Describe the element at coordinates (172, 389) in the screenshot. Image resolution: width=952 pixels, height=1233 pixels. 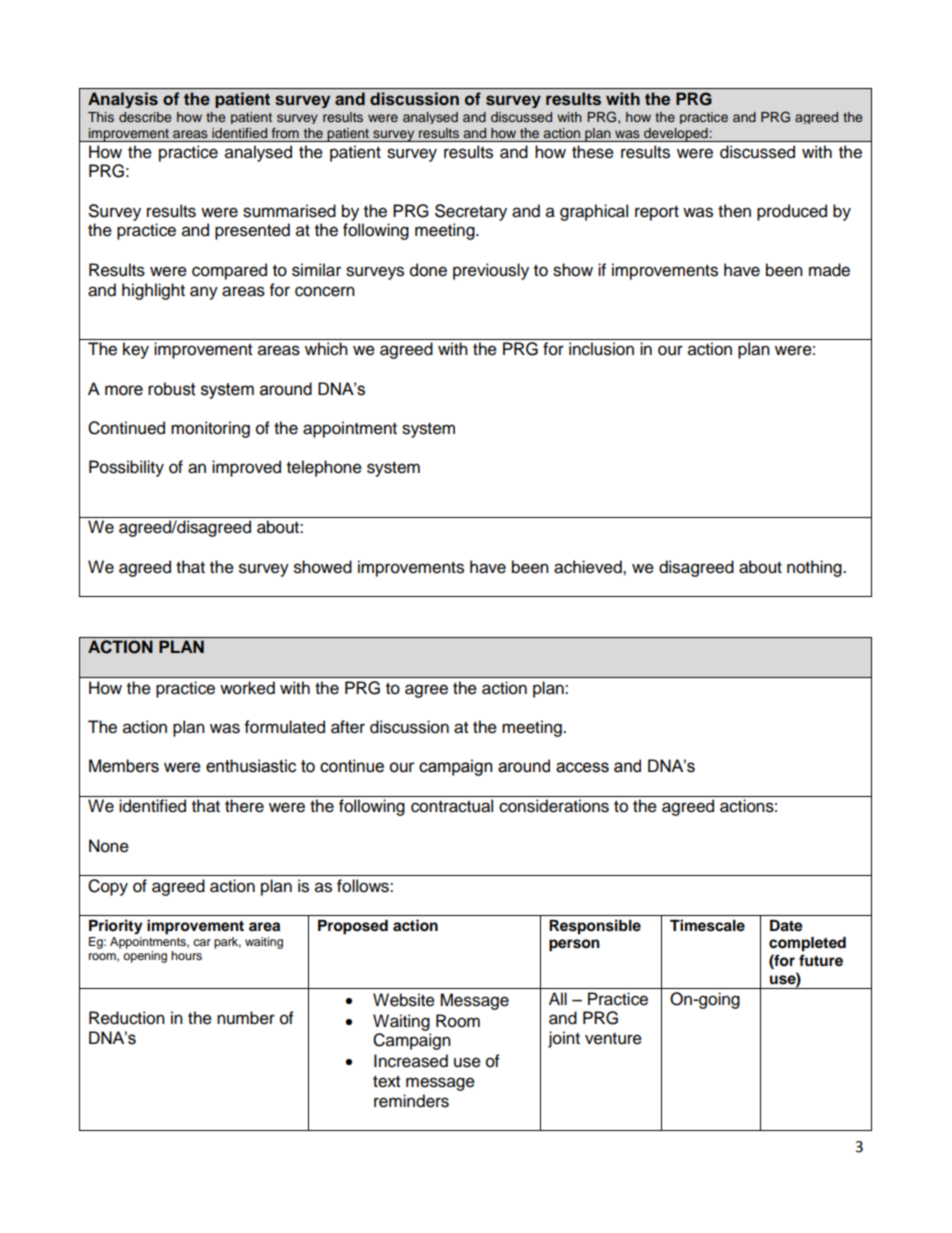
I see `robust` at that location.
